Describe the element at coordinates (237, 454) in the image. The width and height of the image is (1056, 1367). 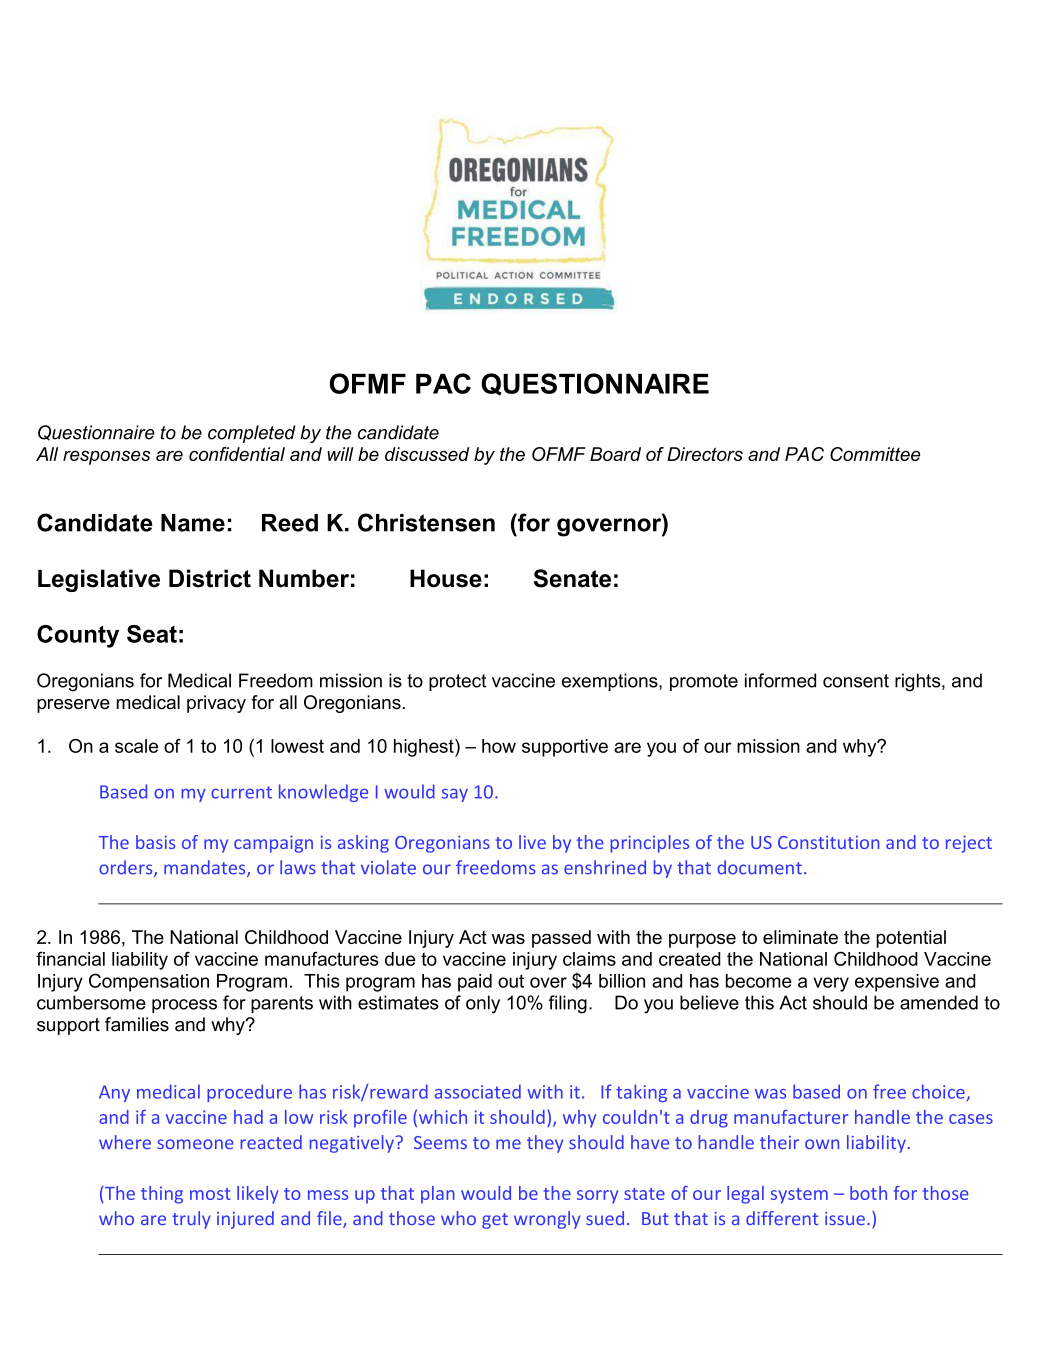
I see `confidential` at that location.
